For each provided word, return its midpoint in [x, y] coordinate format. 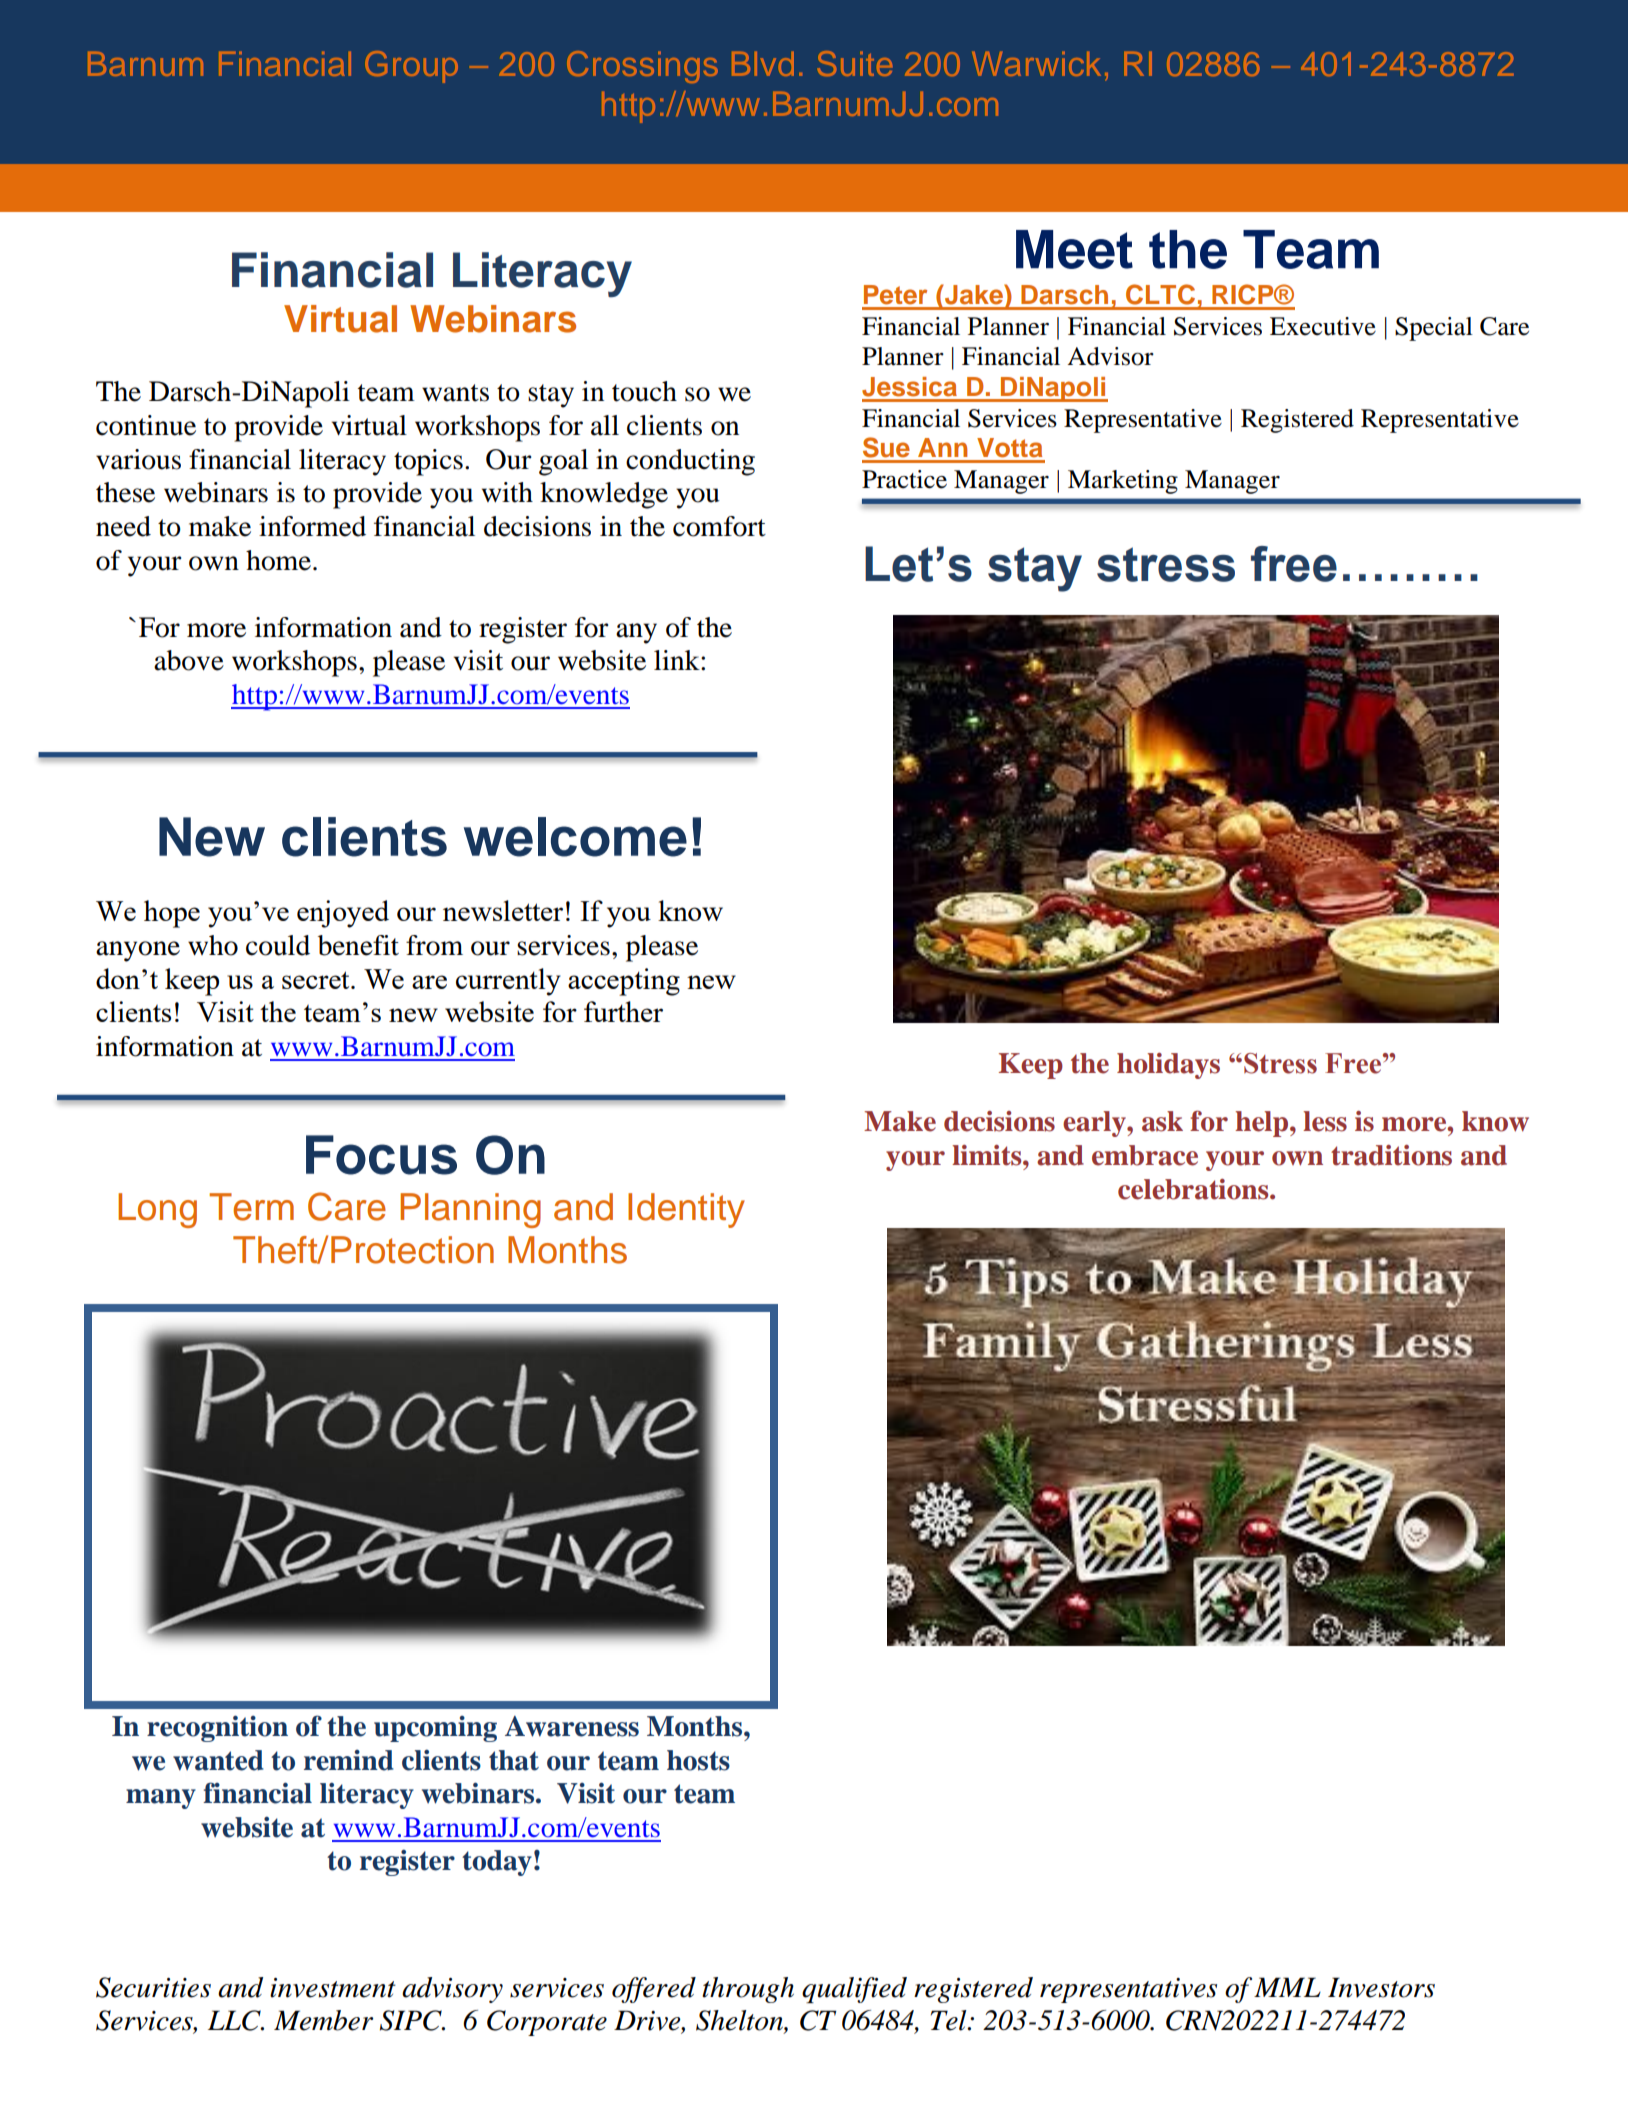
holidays [1168, 1066]
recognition [217, 1728]
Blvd [763, 63]
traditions [1391, 1155]
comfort [719, 526]
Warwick [1036, 63]
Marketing [1123, 482]
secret [317, 980]
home [278, 560]
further [623, 1011]
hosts [698, 1760]
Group [411, 67]
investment [333, 1988]
